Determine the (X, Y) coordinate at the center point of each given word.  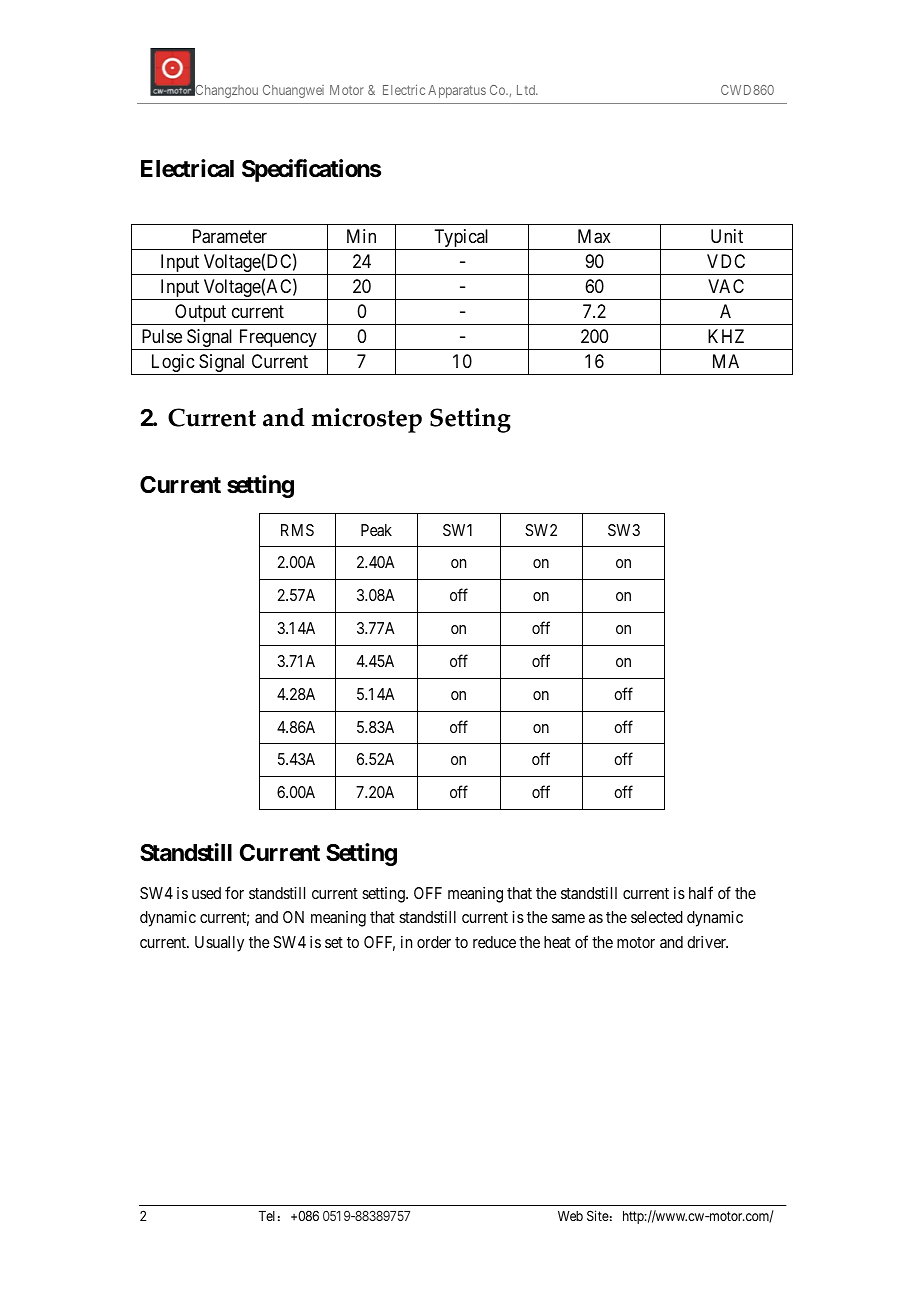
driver (707, 942)
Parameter (230, 236)
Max (594, 236)
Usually (219, 944)
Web (570, 1216)
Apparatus (457, 91)
